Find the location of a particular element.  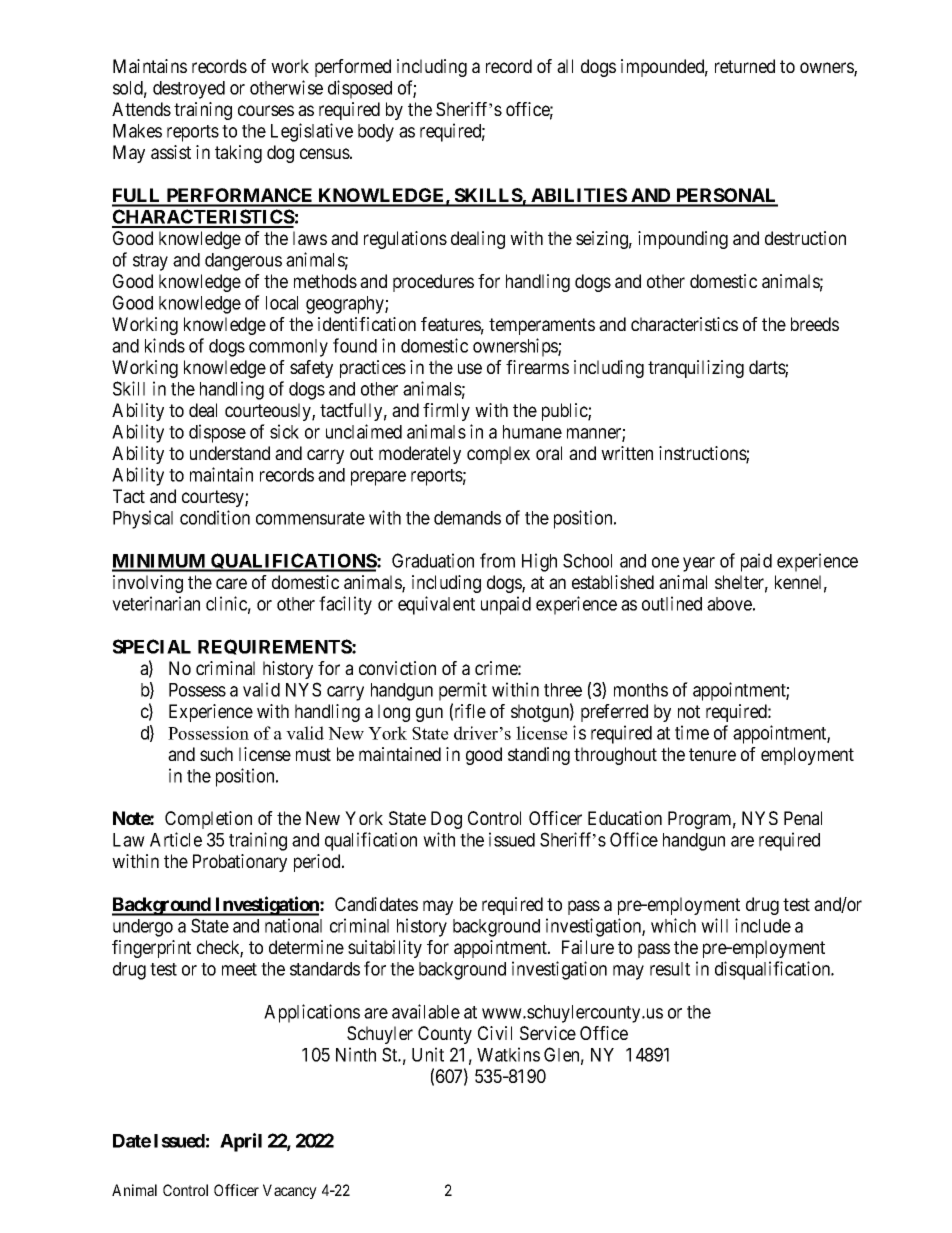

result is located at coordinates (670, 969).
